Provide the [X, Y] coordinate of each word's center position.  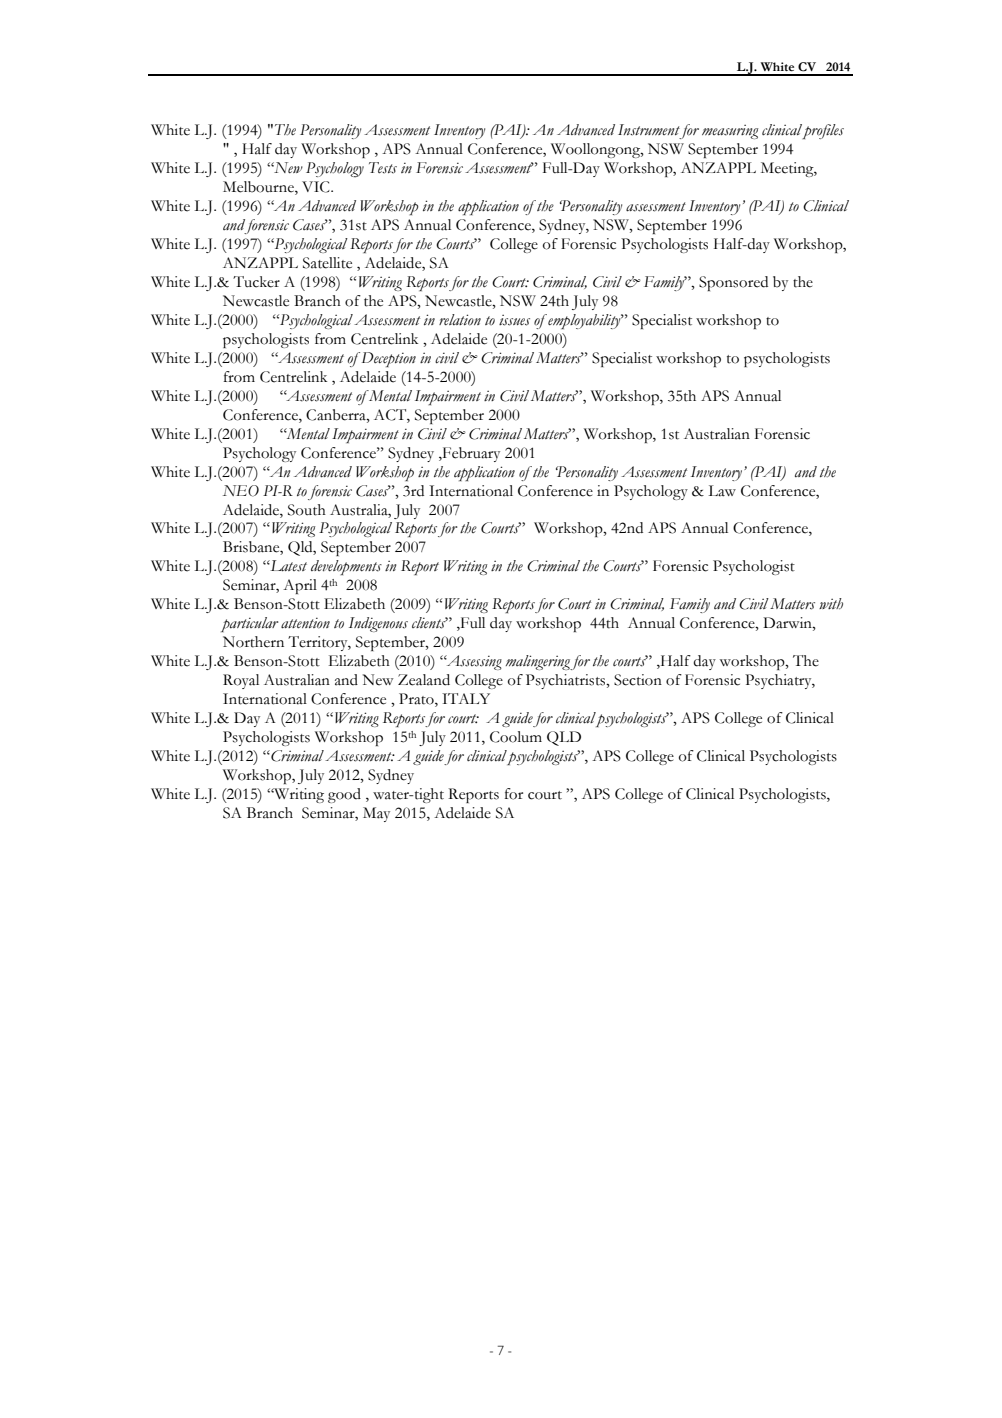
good [344, 795]
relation [460, 320]
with [831, 603]
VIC [317, 187]
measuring [730, 131]
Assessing [473, 662]
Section [638, 680]
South [307, 510]
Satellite [327, 263]
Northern [253, 642]
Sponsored [733, 283]
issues [514, 320]
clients [430, 623]
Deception [387, 359]
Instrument [649, 130]
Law [722, 491]
